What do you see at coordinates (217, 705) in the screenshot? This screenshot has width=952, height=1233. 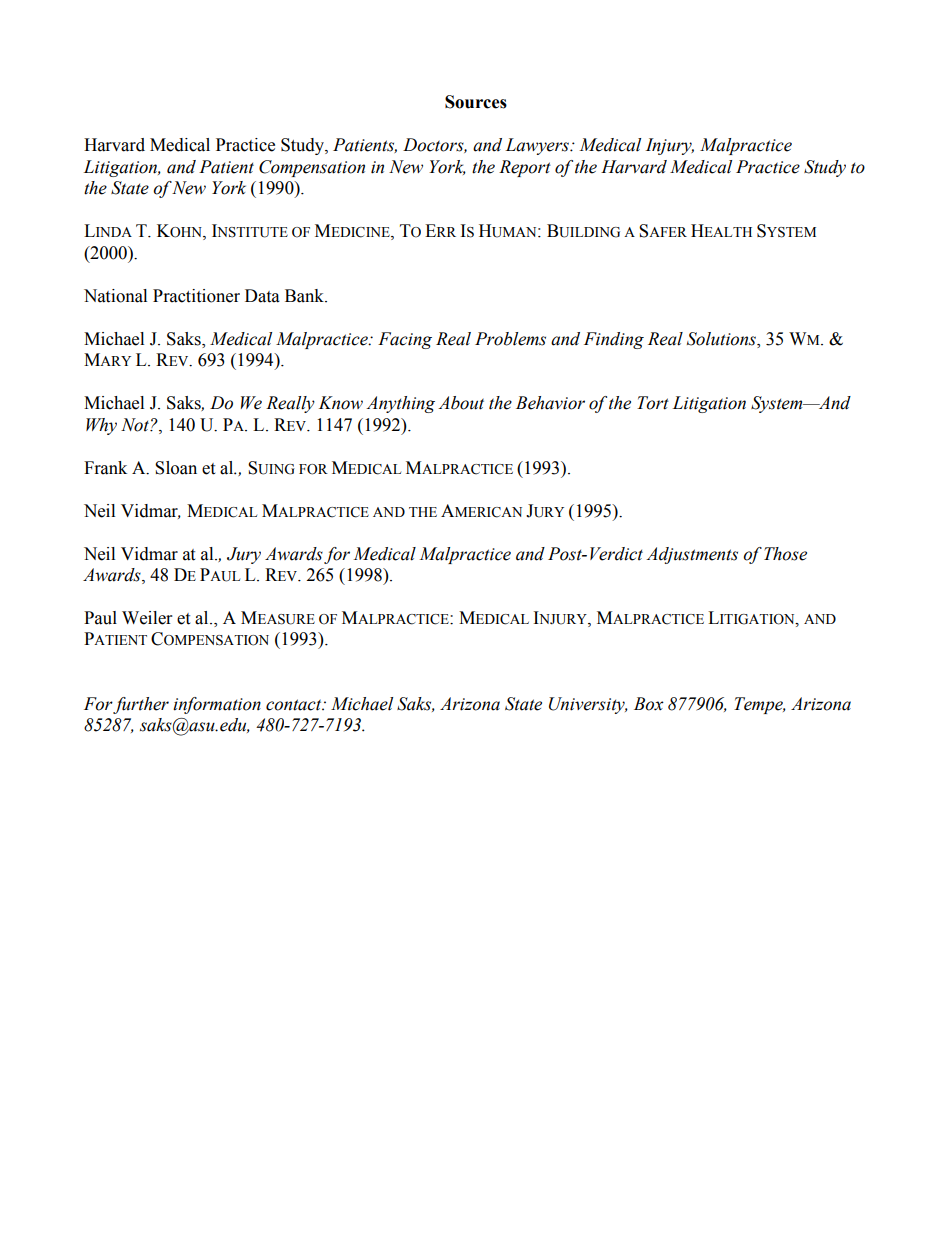 I see `information` at bounding box center [217, 705].
